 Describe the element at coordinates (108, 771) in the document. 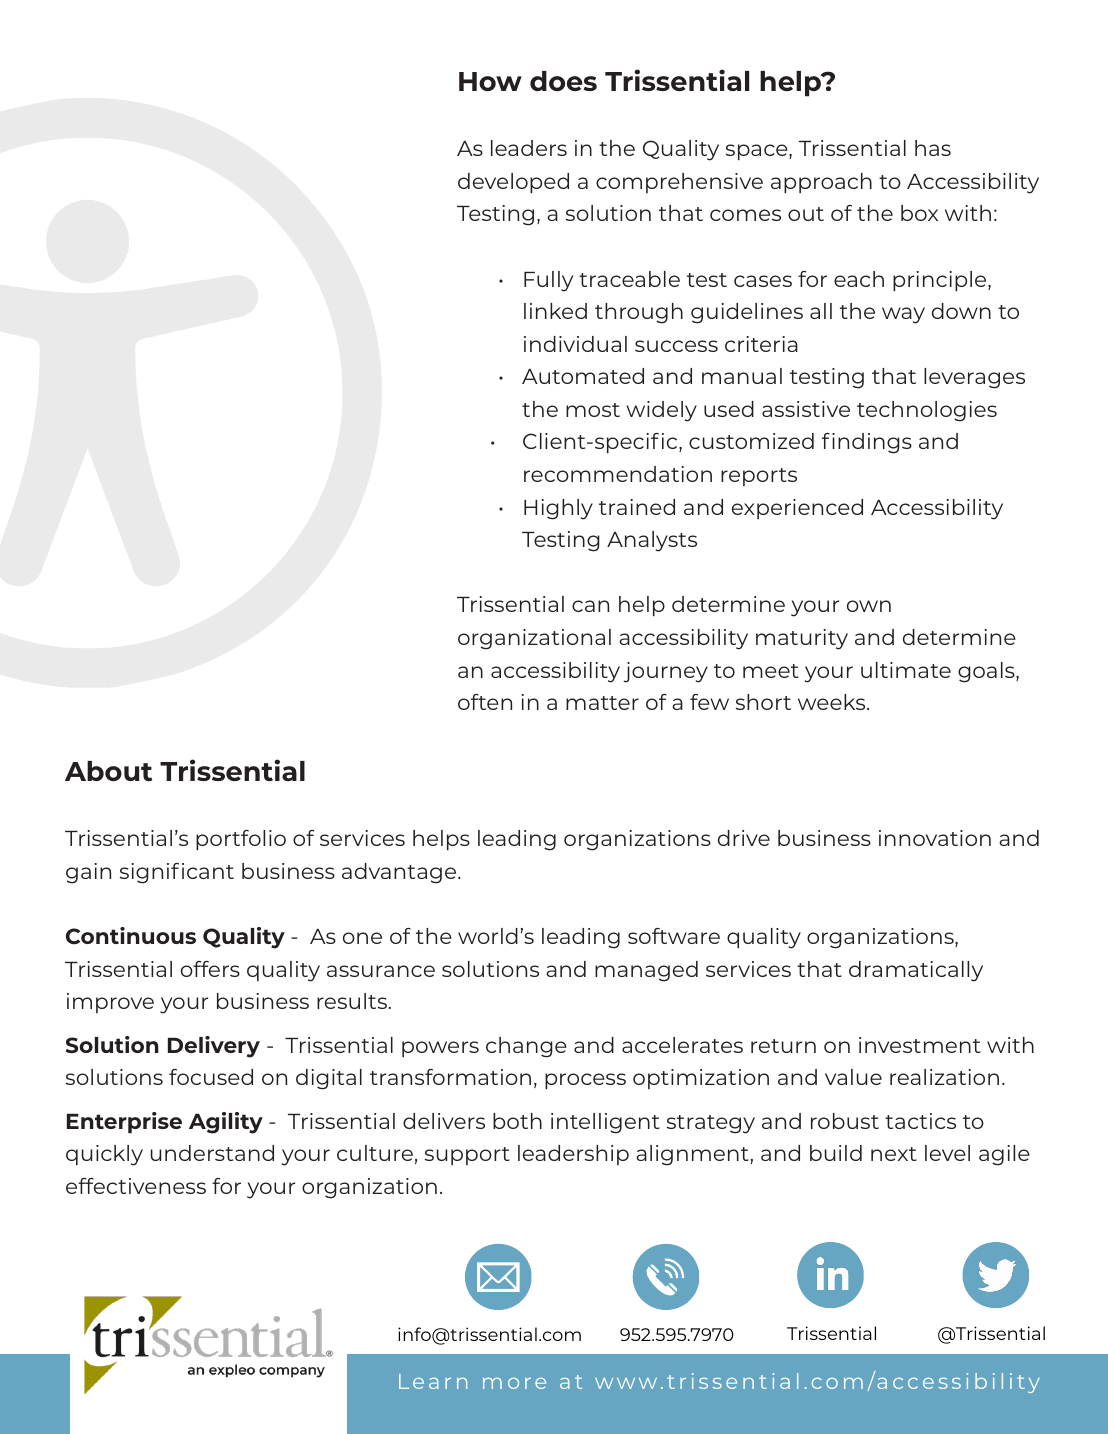

I see `About` at that location.
